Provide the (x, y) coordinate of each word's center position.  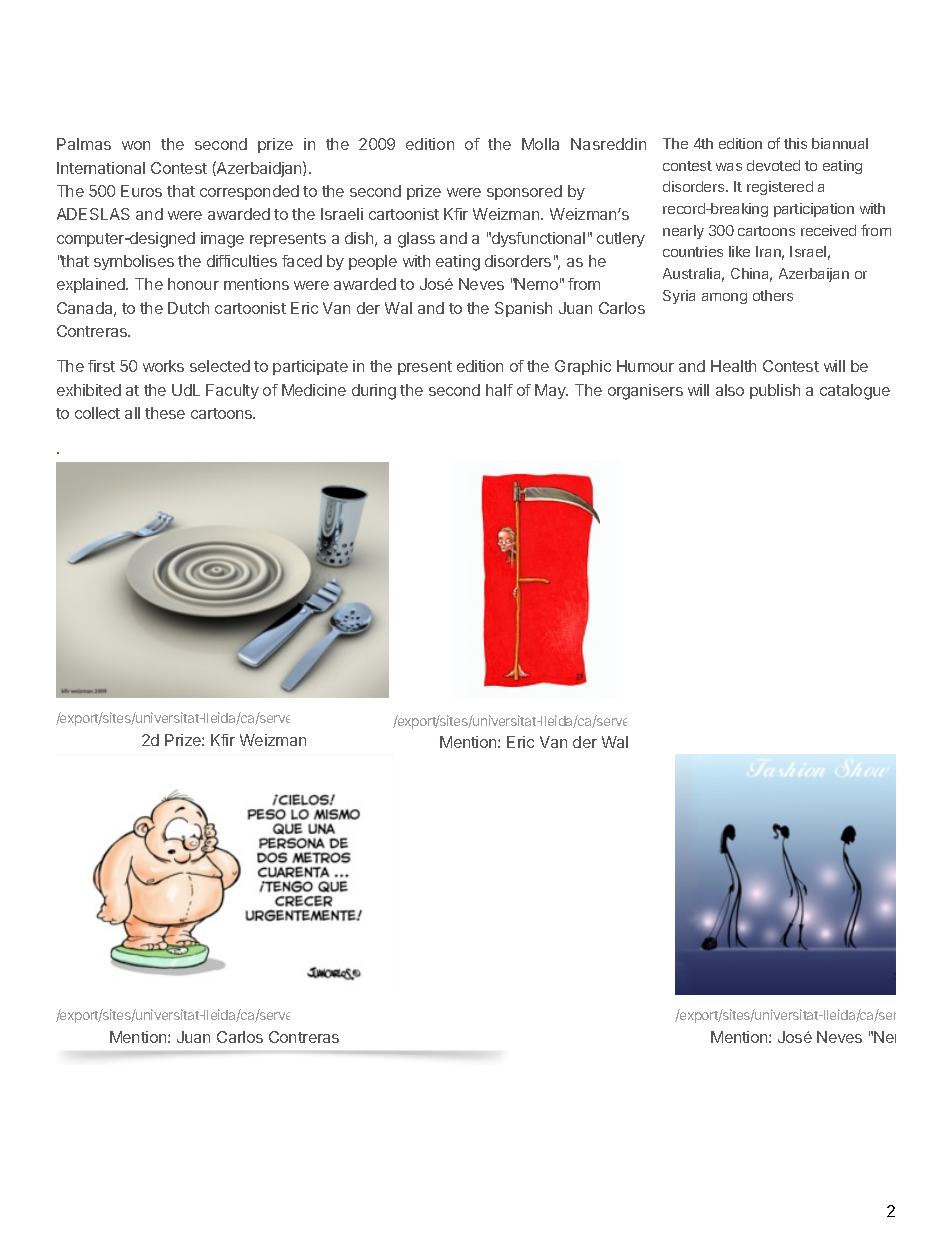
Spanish (523, 309)
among (724, 298)
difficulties (242, 261)
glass (416, 240)
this (795, 143)
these (165, 413)
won (136, 145)
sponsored (524, 192)
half (499, 390)
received (828, 230)
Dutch (188, 308)
